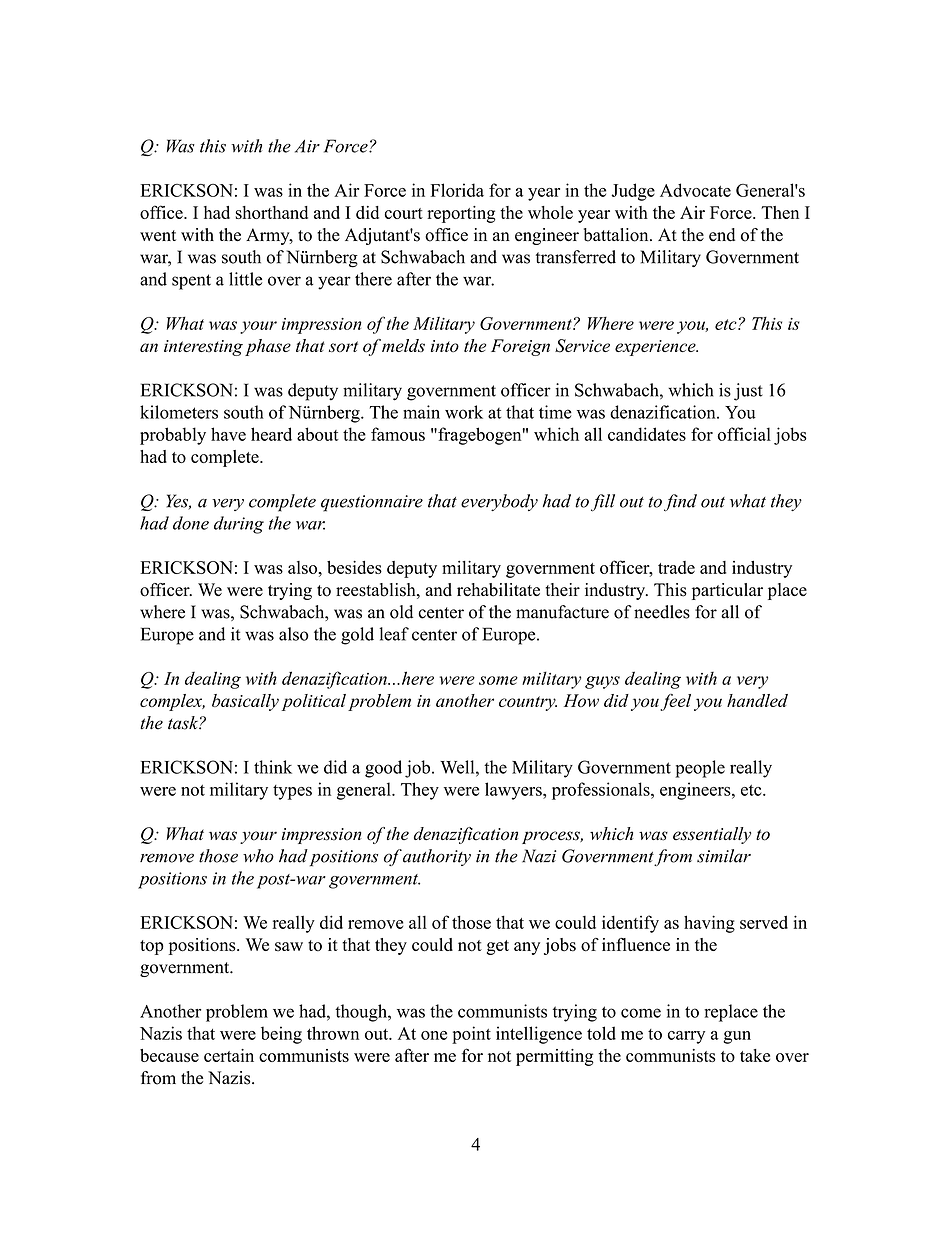  Describe the element at coordinates (700, 769) in the document. I see `people` at that location.
